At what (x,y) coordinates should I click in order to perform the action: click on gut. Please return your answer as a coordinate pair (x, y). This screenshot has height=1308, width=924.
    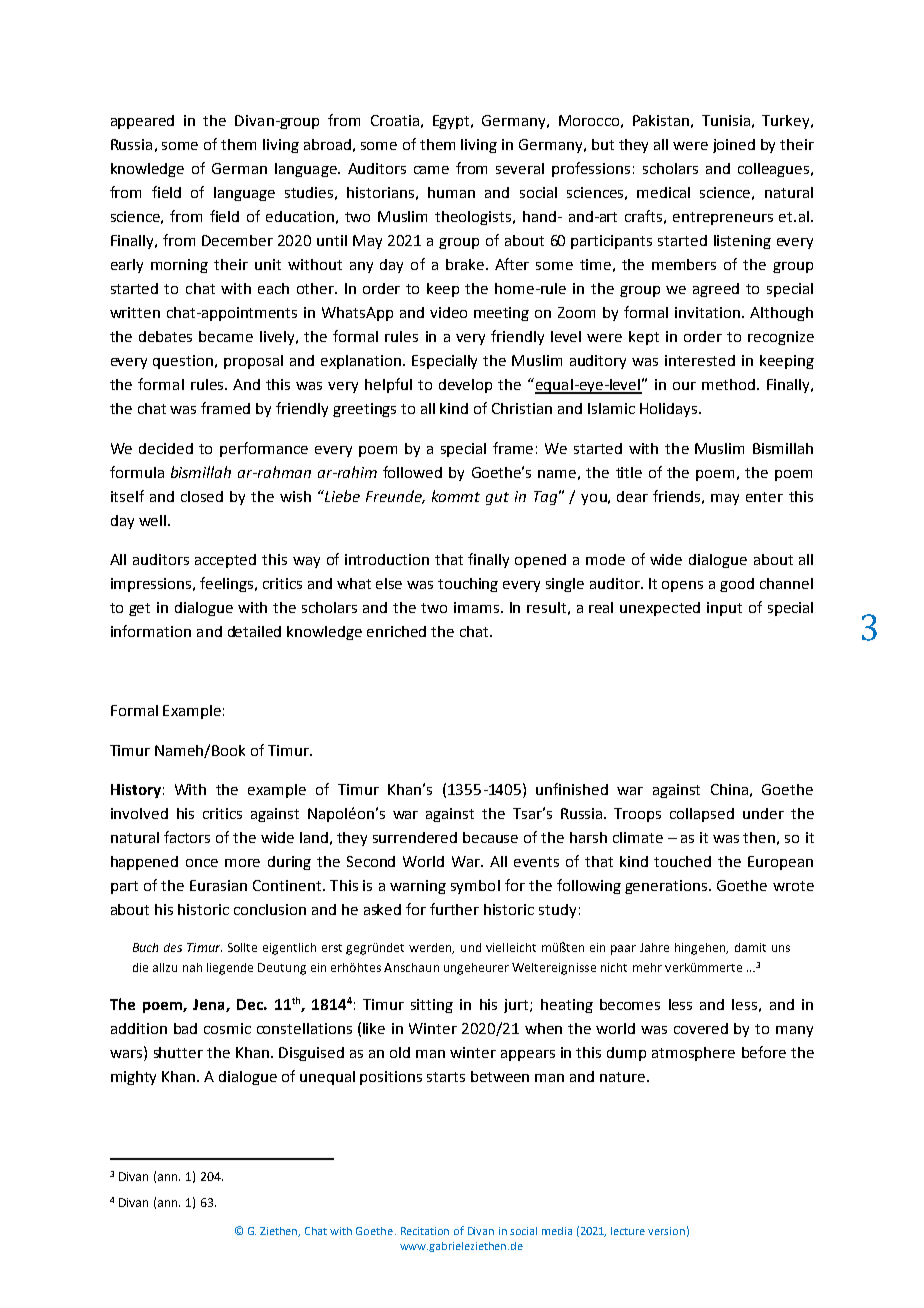
    Looking at the image, I should click on (497, 498).
